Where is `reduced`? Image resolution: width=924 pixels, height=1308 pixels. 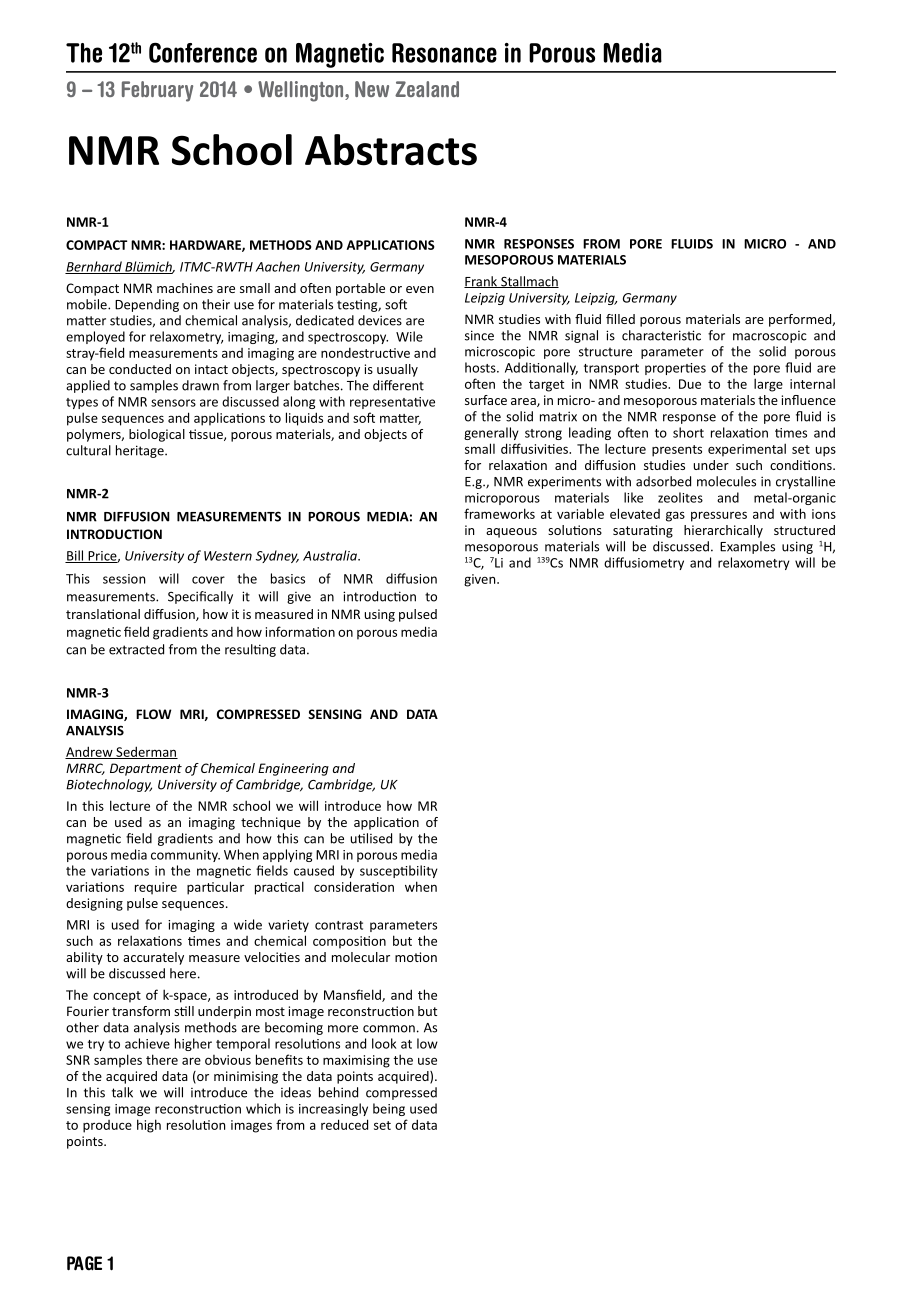
reduced is located at coordinates (344, 1124).
